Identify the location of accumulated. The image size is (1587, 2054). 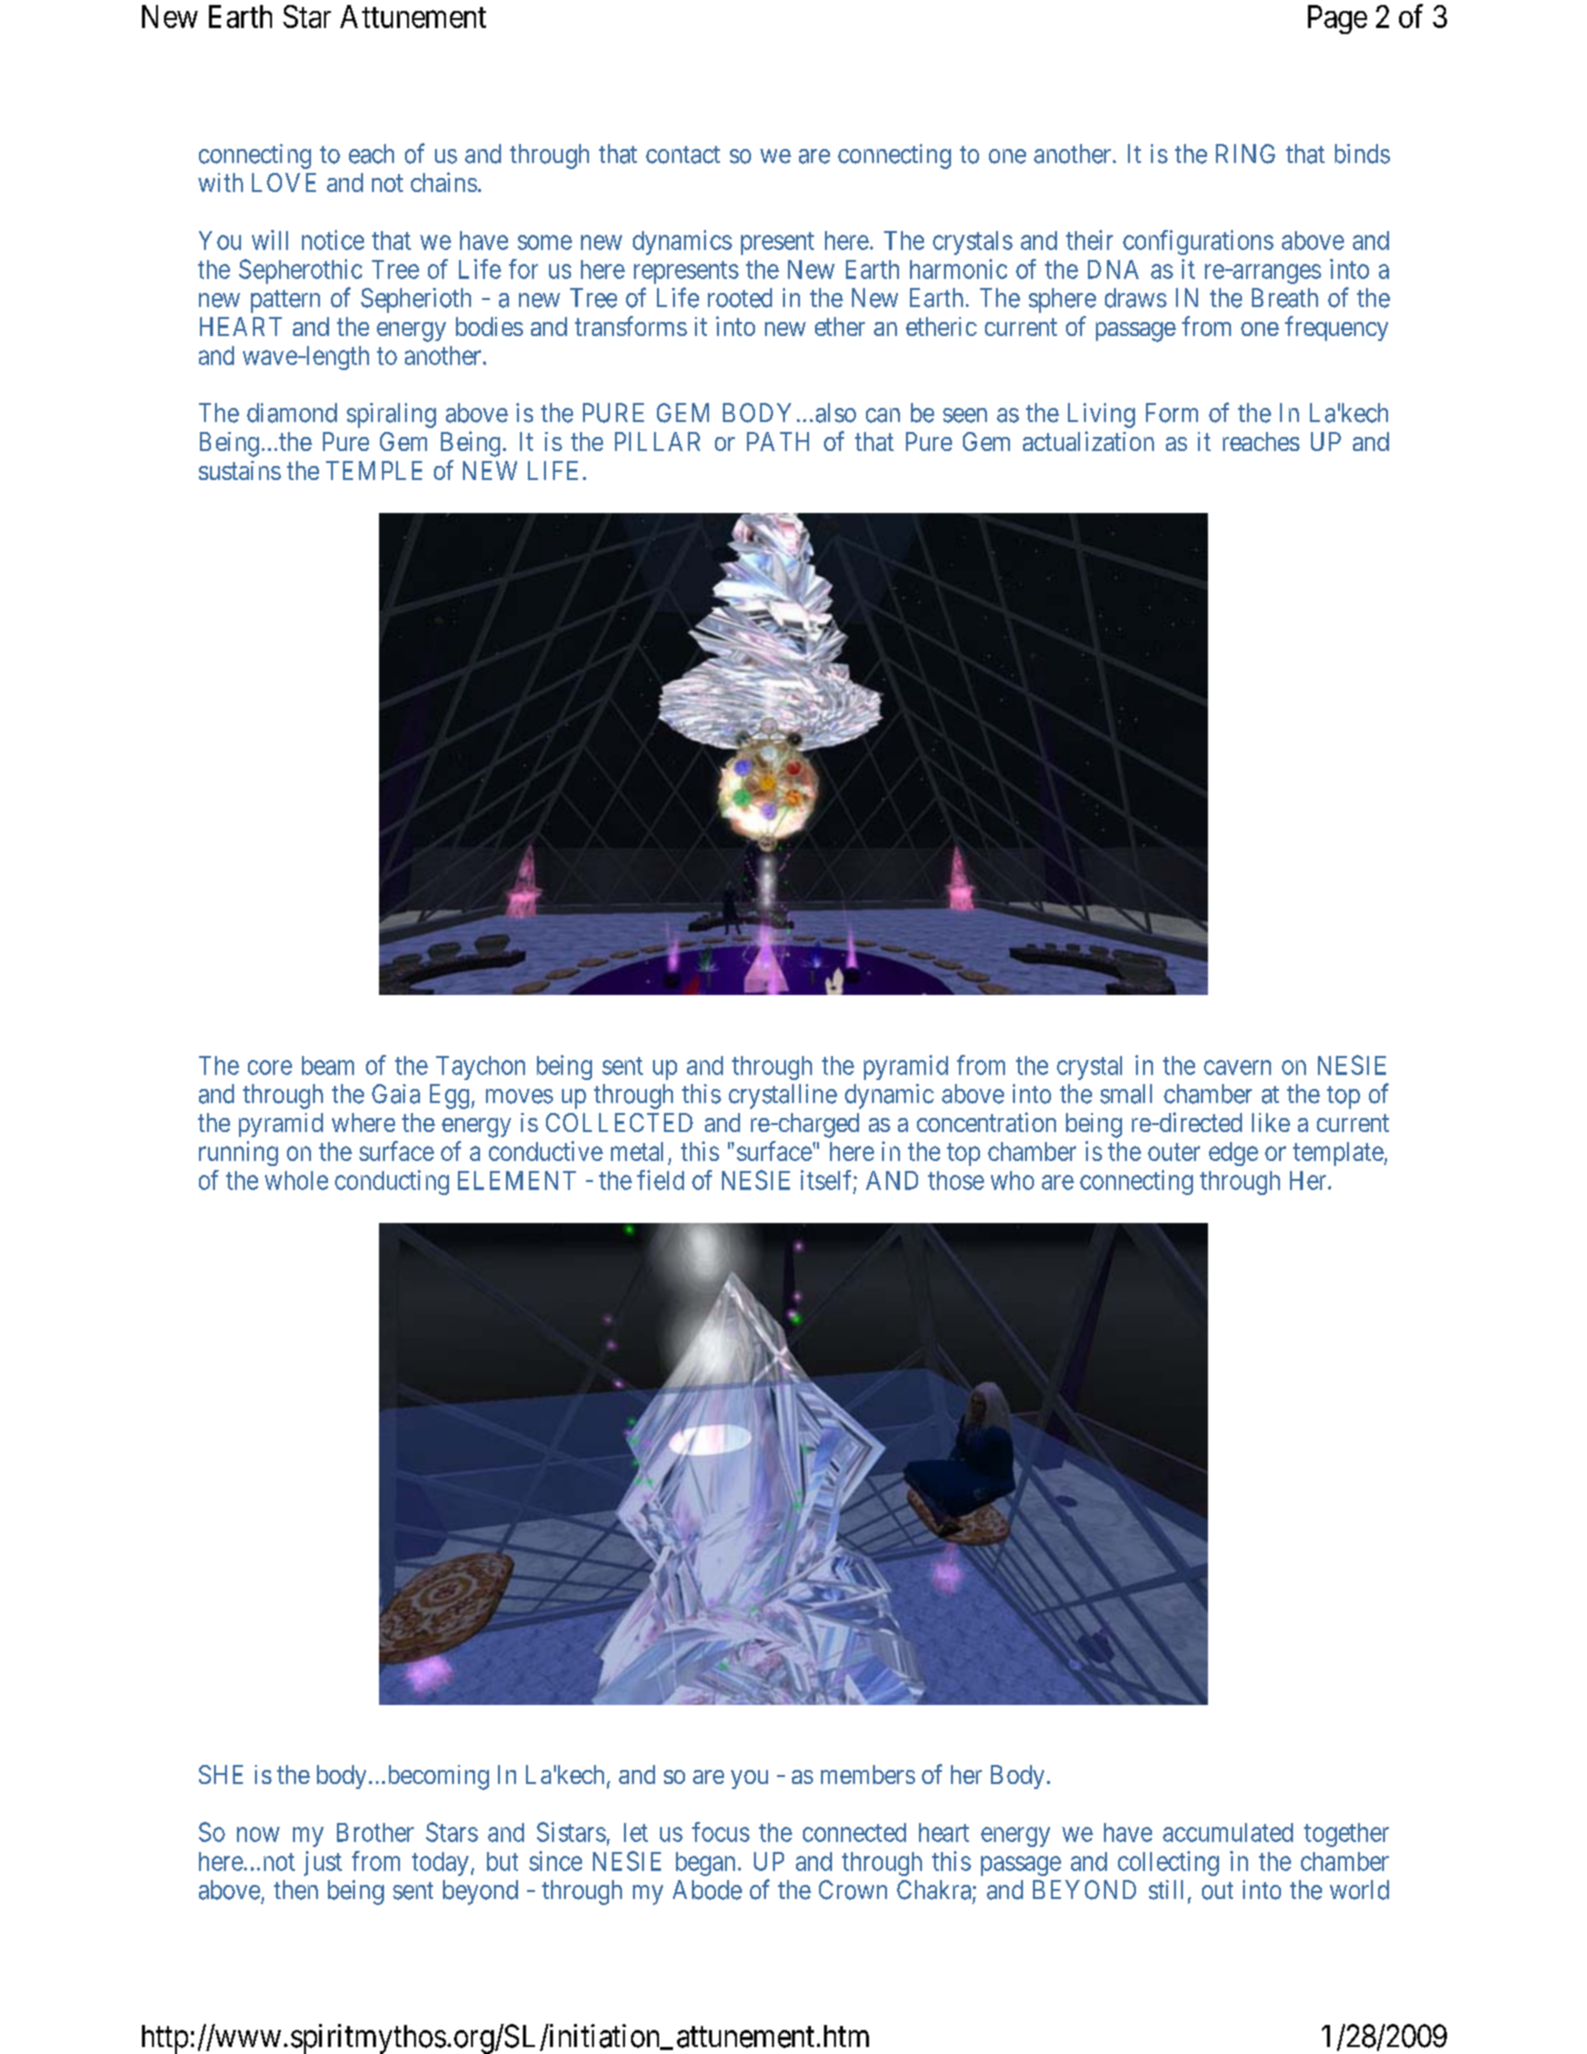
(1228, 1832).
